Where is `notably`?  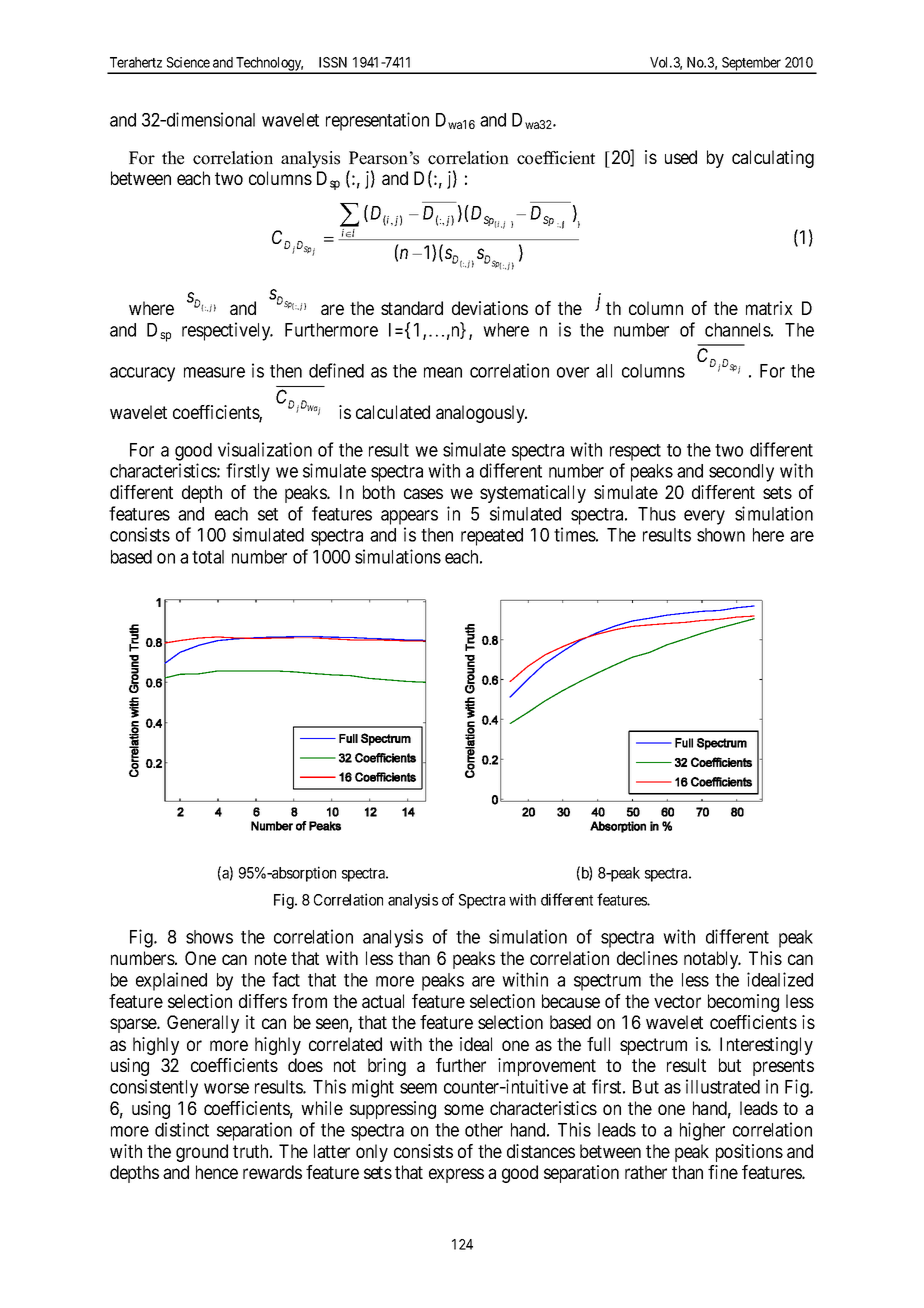
notably is located at coordinates (712, 960).
